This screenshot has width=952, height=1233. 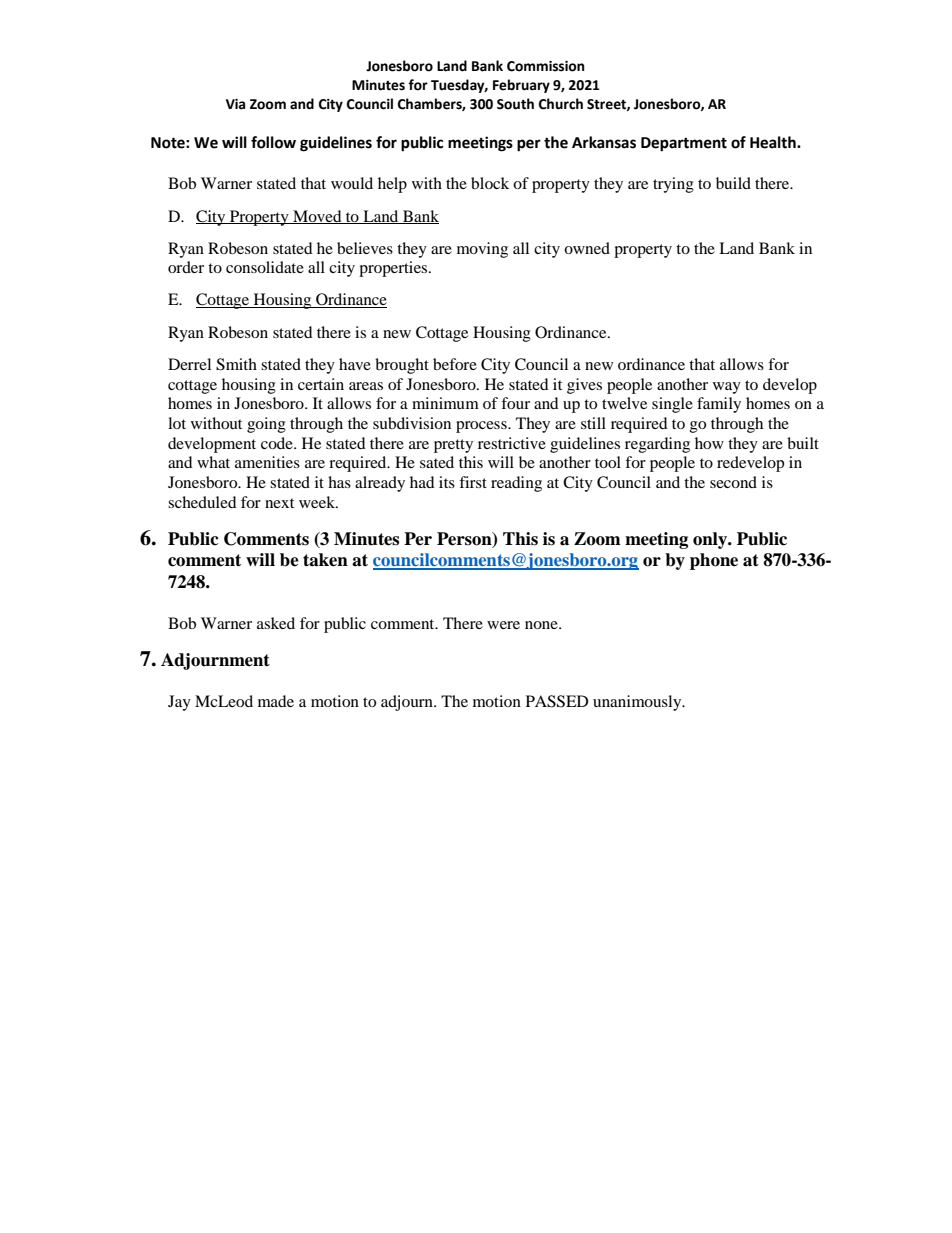 I want to click on Via, so click(x=235, y=104).
